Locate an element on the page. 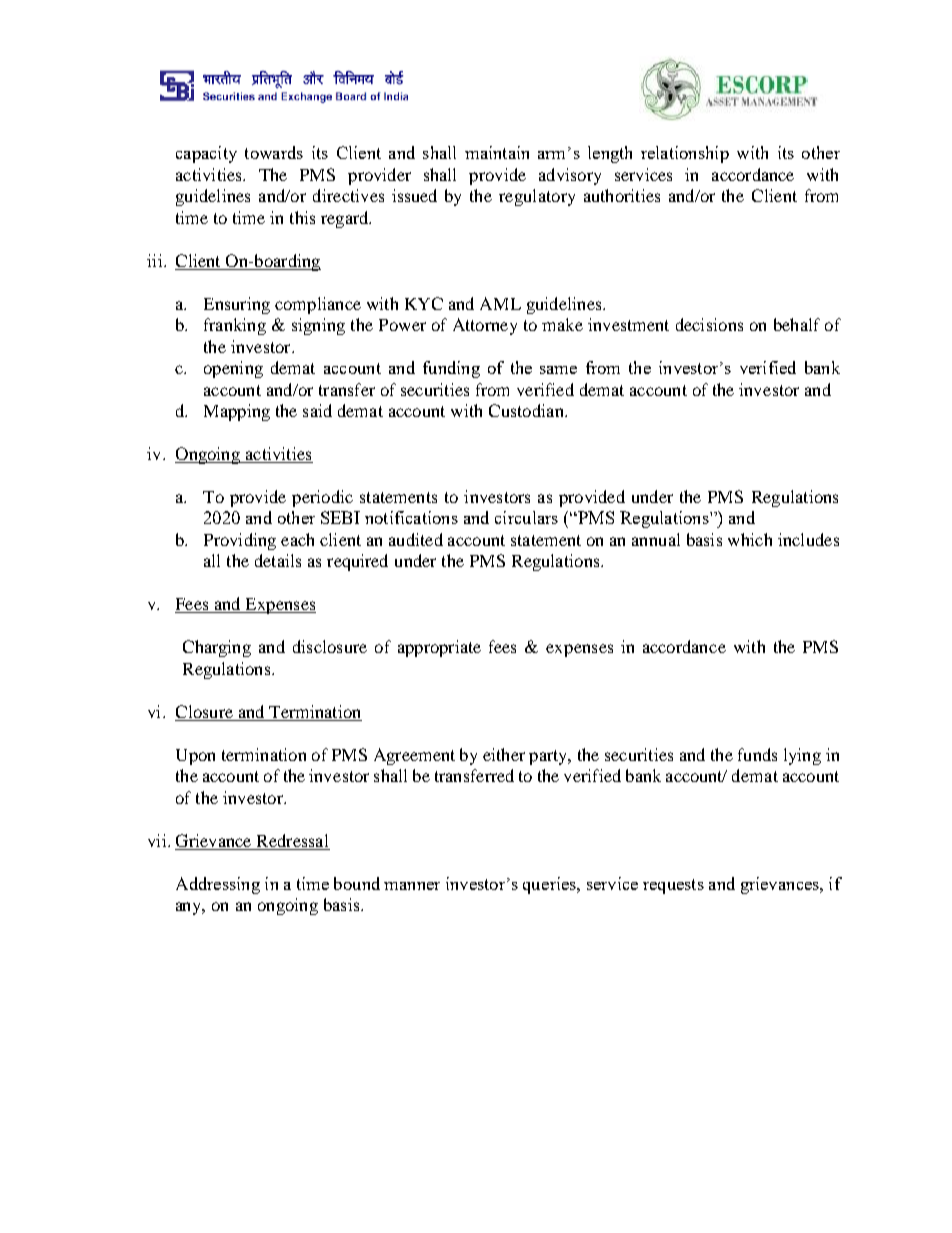 The width and height of the image is (952, 1233). Charging is located at coordinates (217, 648).
